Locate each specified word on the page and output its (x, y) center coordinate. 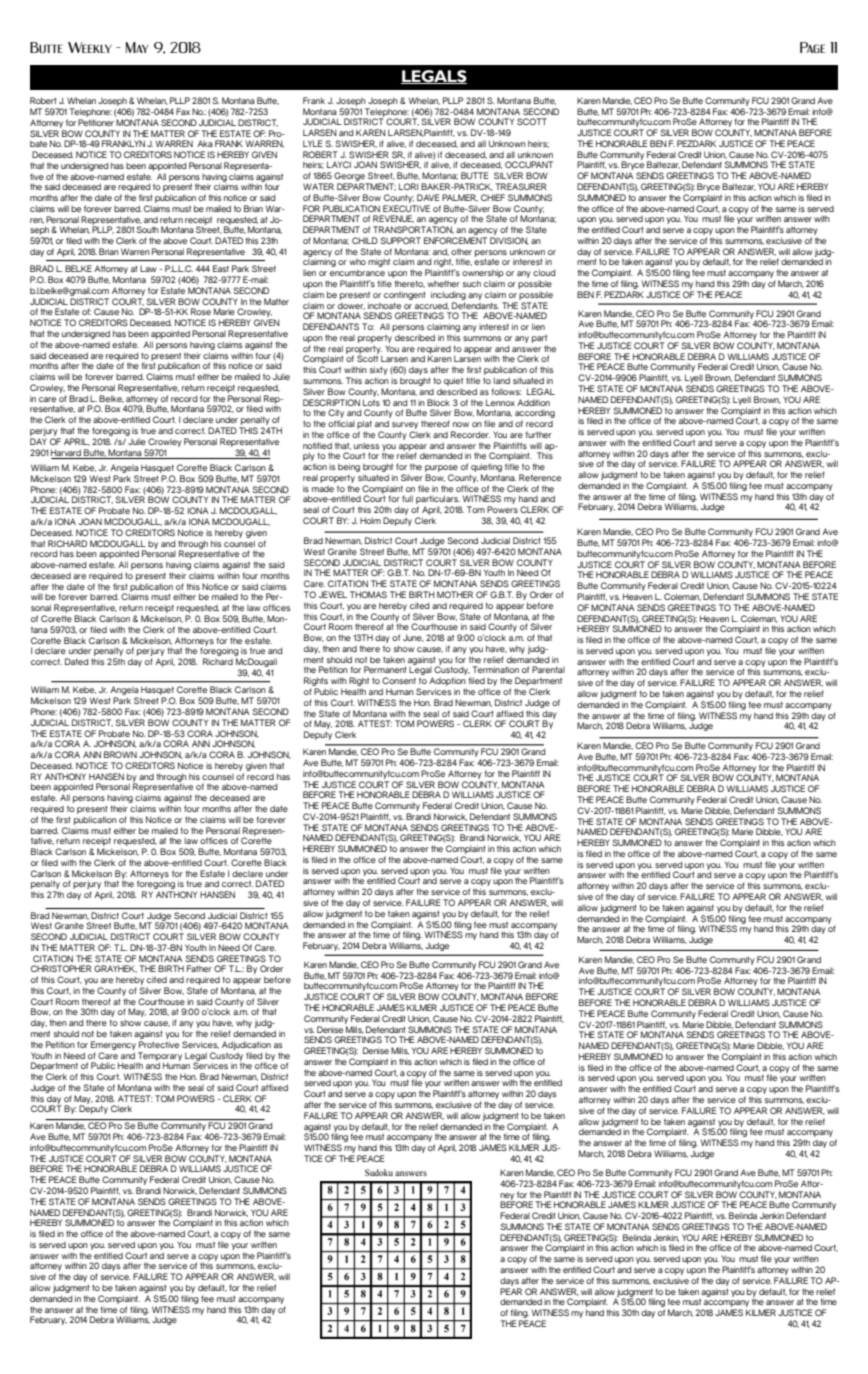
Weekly (90, 47)
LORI (408, 186)
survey (405, 425)
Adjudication (246, 1045)
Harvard (66, 452)
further (538, 434)
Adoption (448, 683)
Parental (548, 669)
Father (199, 968)
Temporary (160, 1057)
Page (813, 47)
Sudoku (379, 1172)
